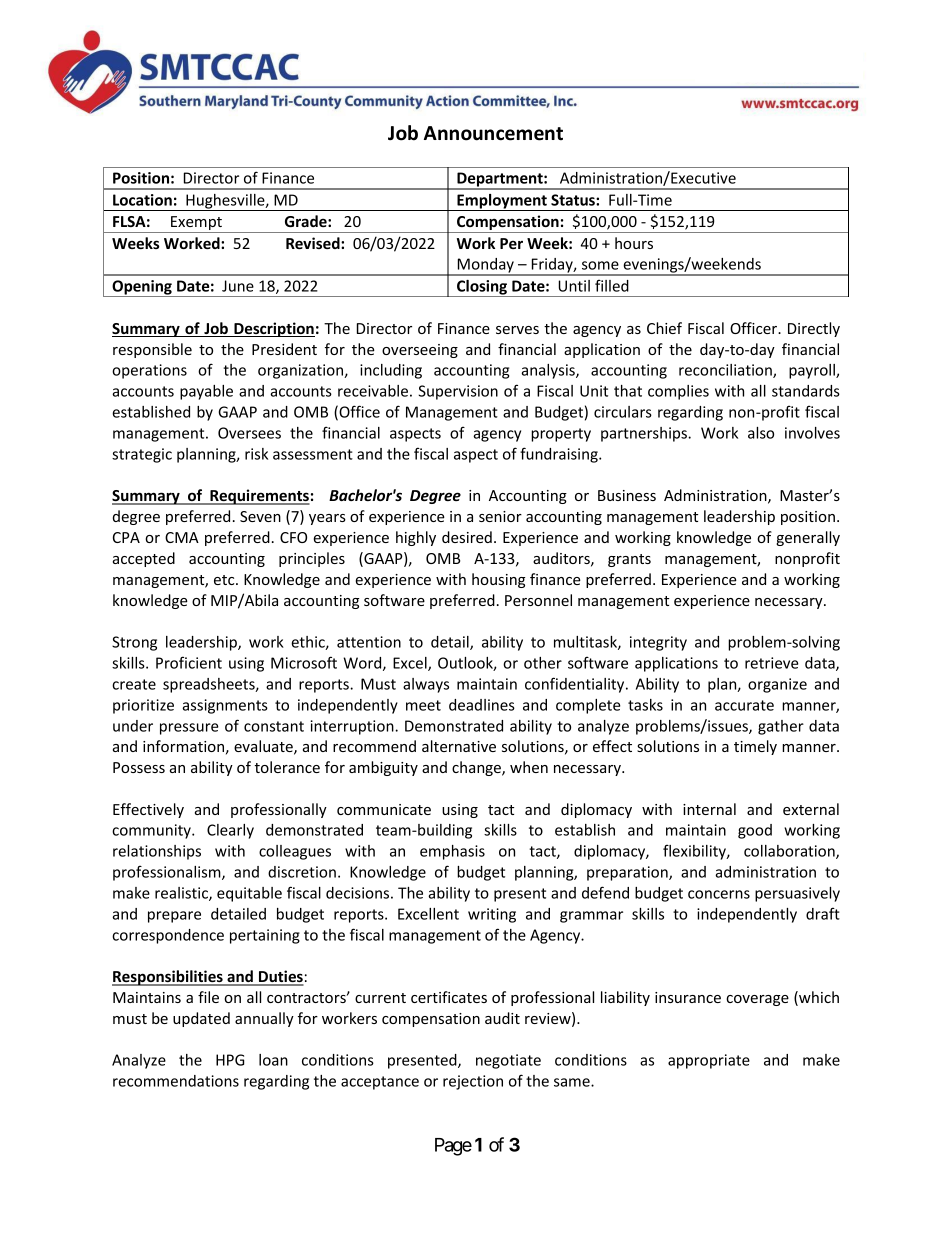 This screenshot has height=1233, width=952. I want to click on Announcement, so click(493, 133).
